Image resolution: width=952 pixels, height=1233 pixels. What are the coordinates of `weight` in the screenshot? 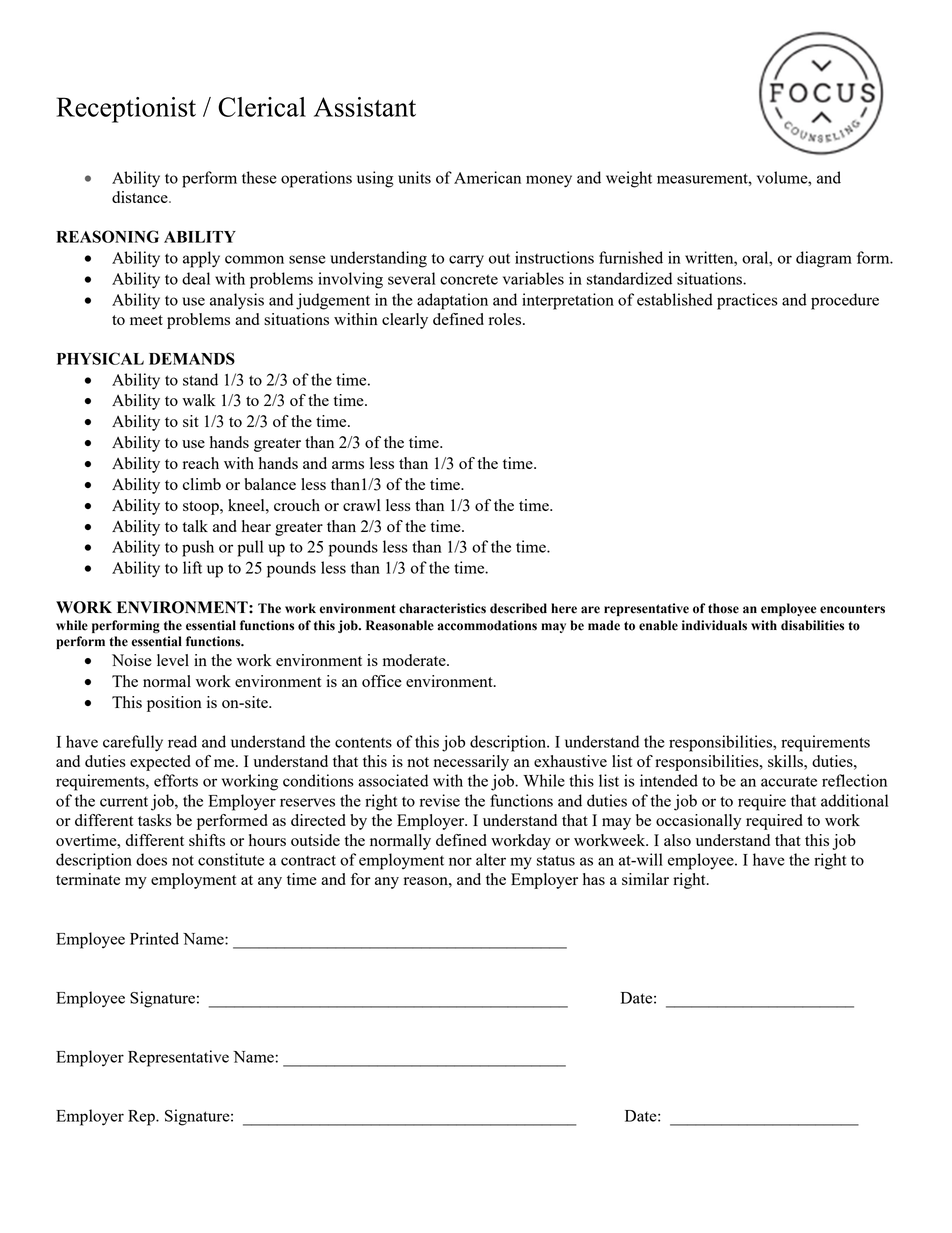 It's located at (629, 179).
